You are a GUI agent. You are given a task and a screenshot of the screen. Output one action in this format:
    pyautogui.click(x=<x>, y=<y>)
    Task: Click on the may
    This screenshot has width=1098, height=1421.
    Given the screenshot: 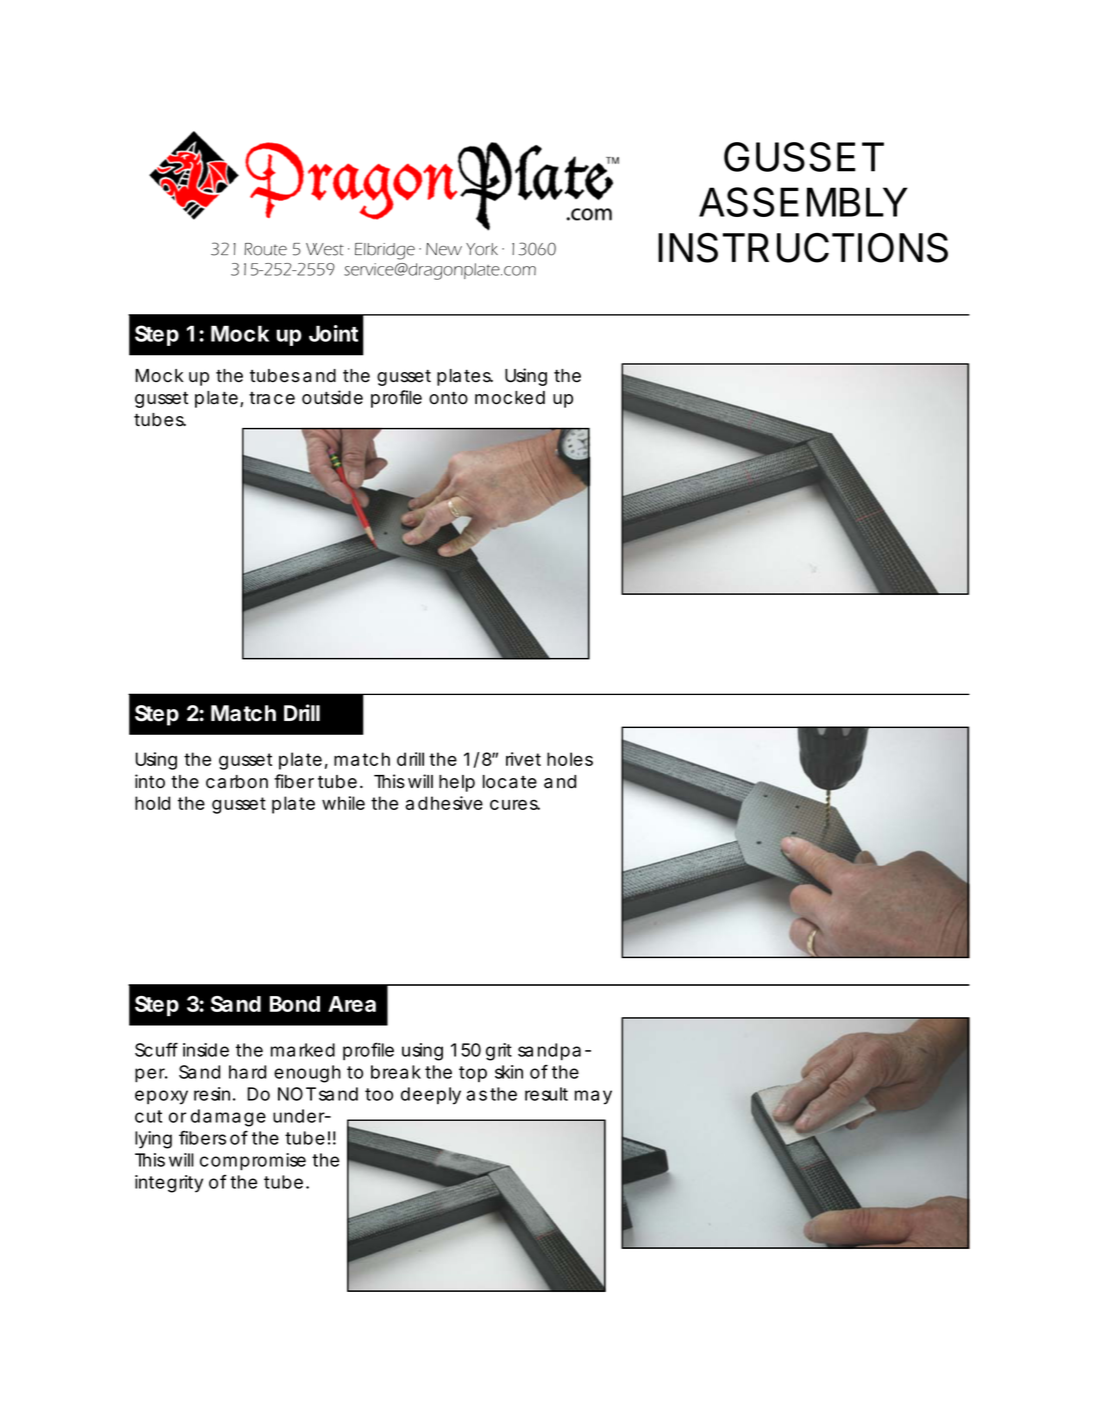 What is the action you would take?
    pyautogui.click(x=593, y=1097)
